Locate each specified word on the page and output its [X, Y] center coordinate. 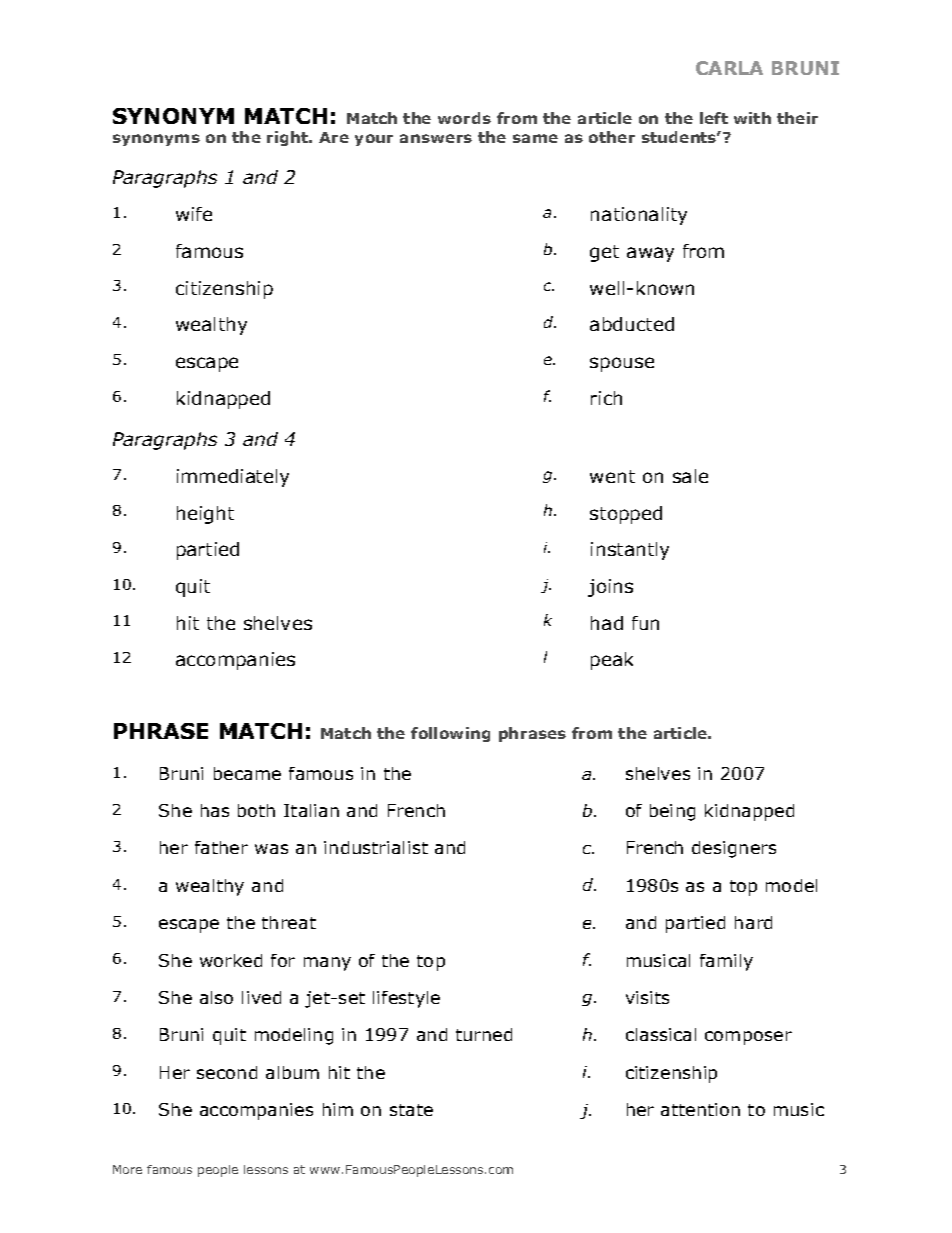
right [288, 138]
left [714, 118]
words [464, 118]
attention [700, 1109]
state [411, 1110]
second [227, 1072]
